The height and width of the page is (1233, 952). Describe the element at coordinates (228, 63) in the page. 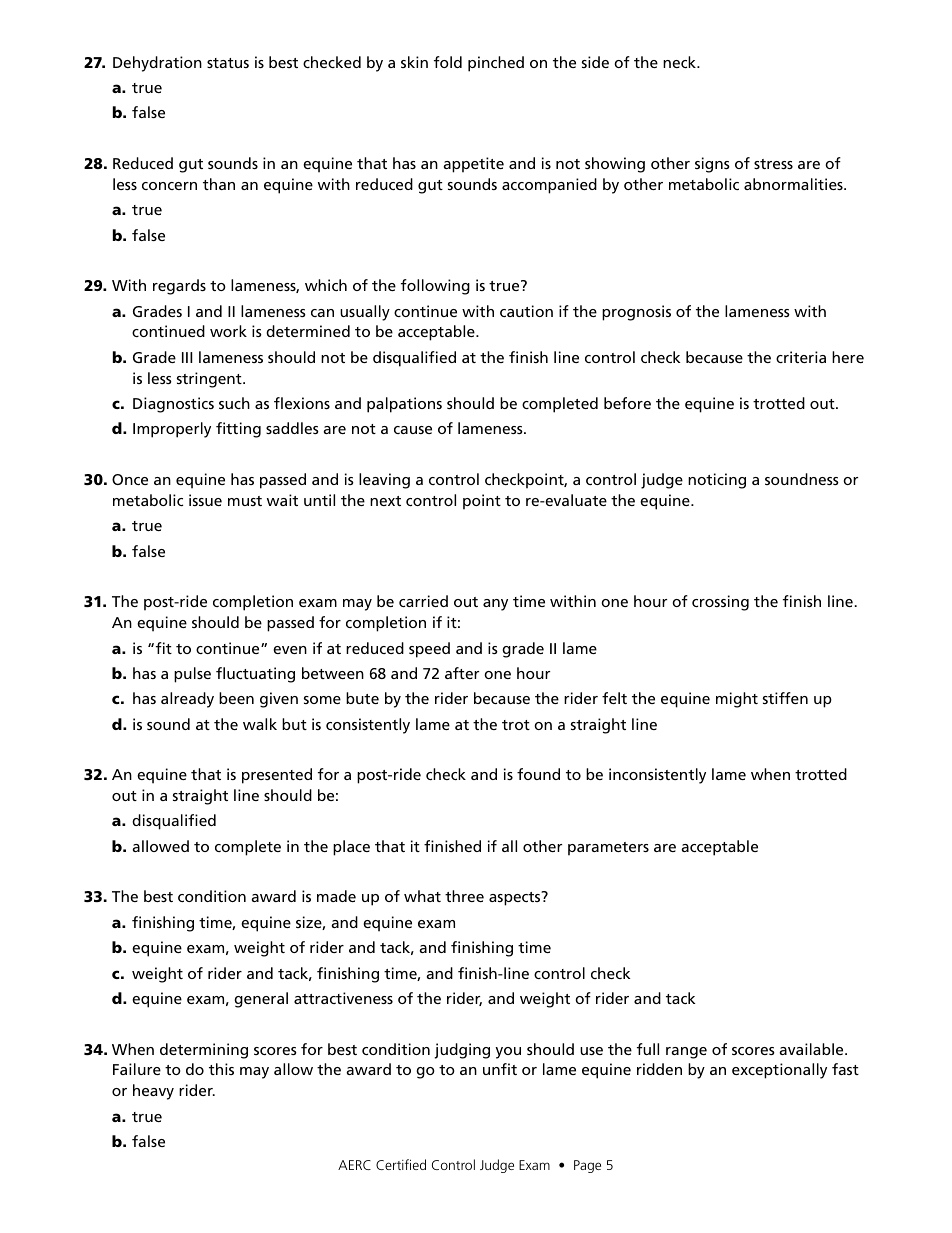

I see `status` at that location.
